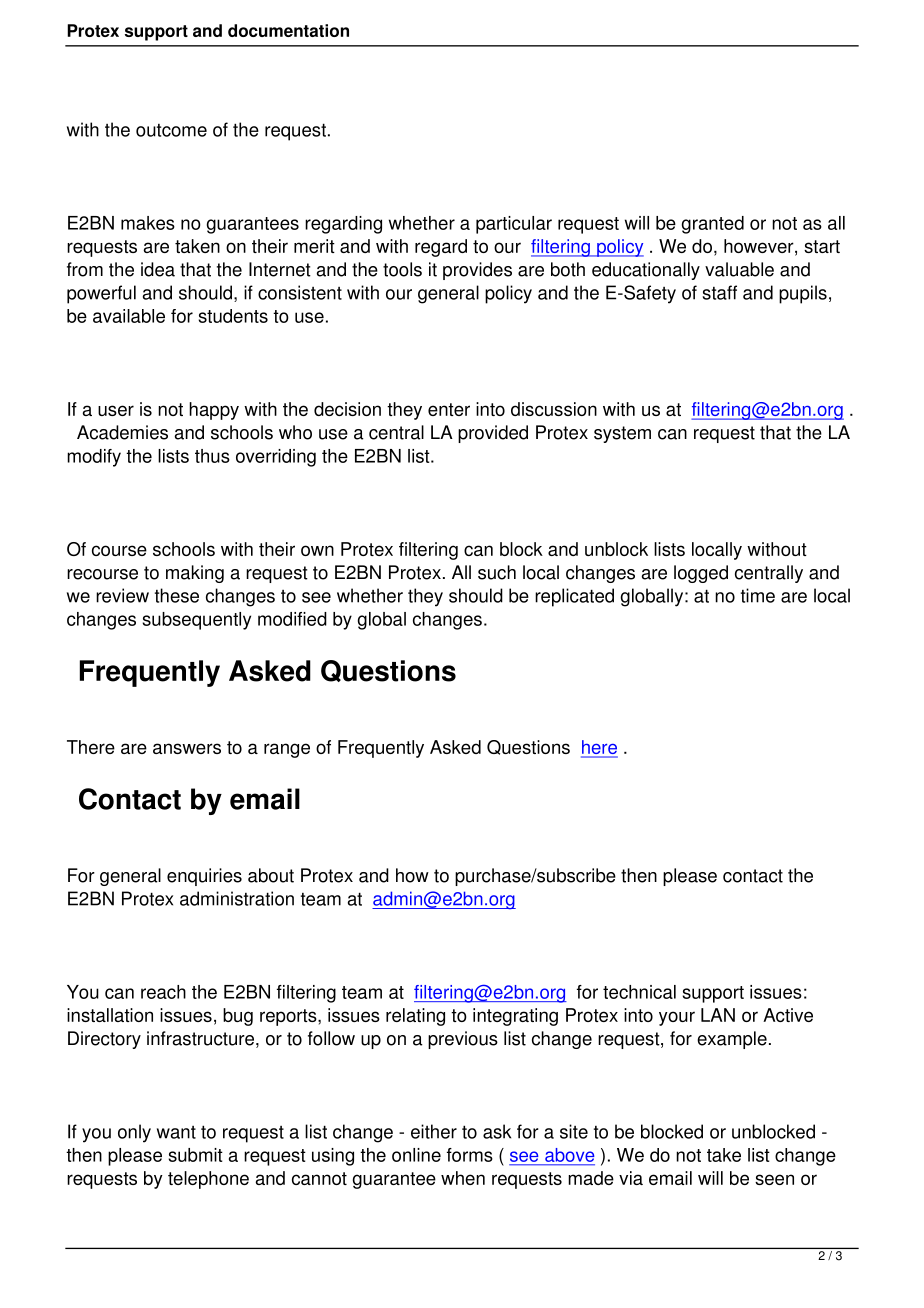 This page has width=924, height=1308. Describe the element at coordinates (758, 595) in the page. I see `time` at that location.
